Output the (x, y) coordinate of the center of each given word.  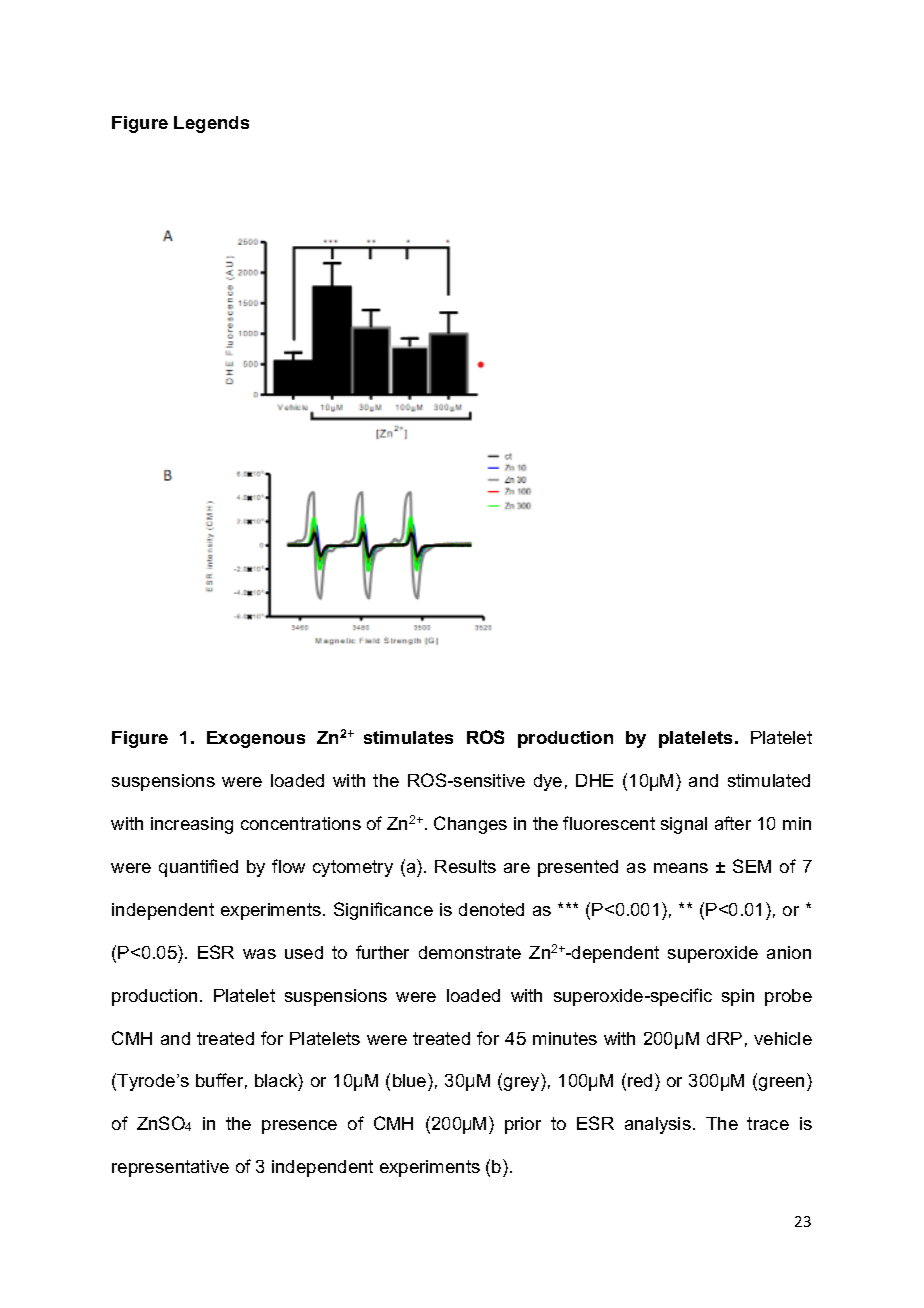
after (733, 823)
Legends (211, 124)
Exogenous (256, 739)
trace (768, 1123)
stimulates (408, 737)
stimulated (769, 780)
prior (523, 1125)
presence (299, 1127)
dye (548, 782)
